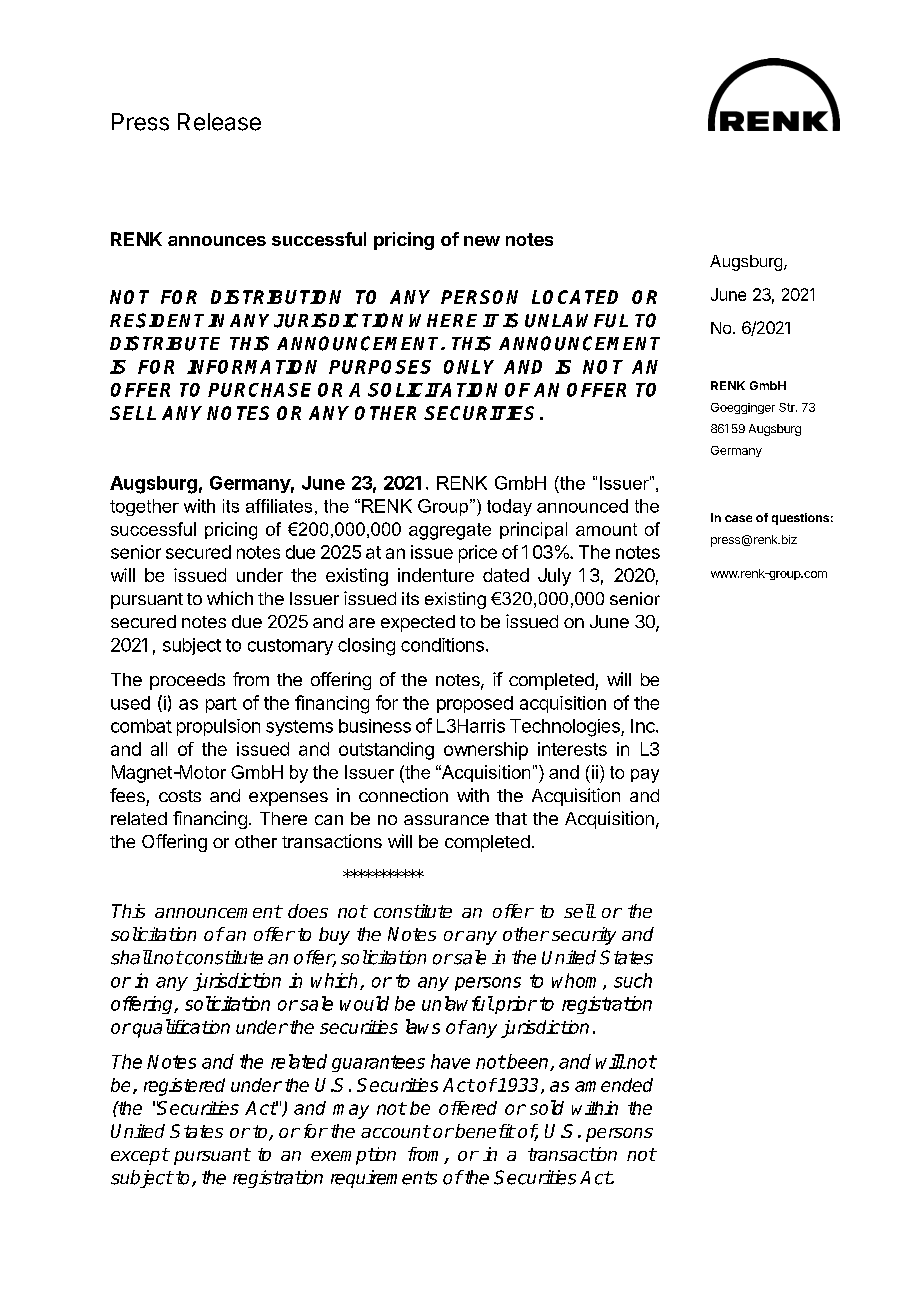 This screenshot has height=1308, width=924. Describe the element at coordinates (482, 241) in the screenshot. I see `new` at that location.
